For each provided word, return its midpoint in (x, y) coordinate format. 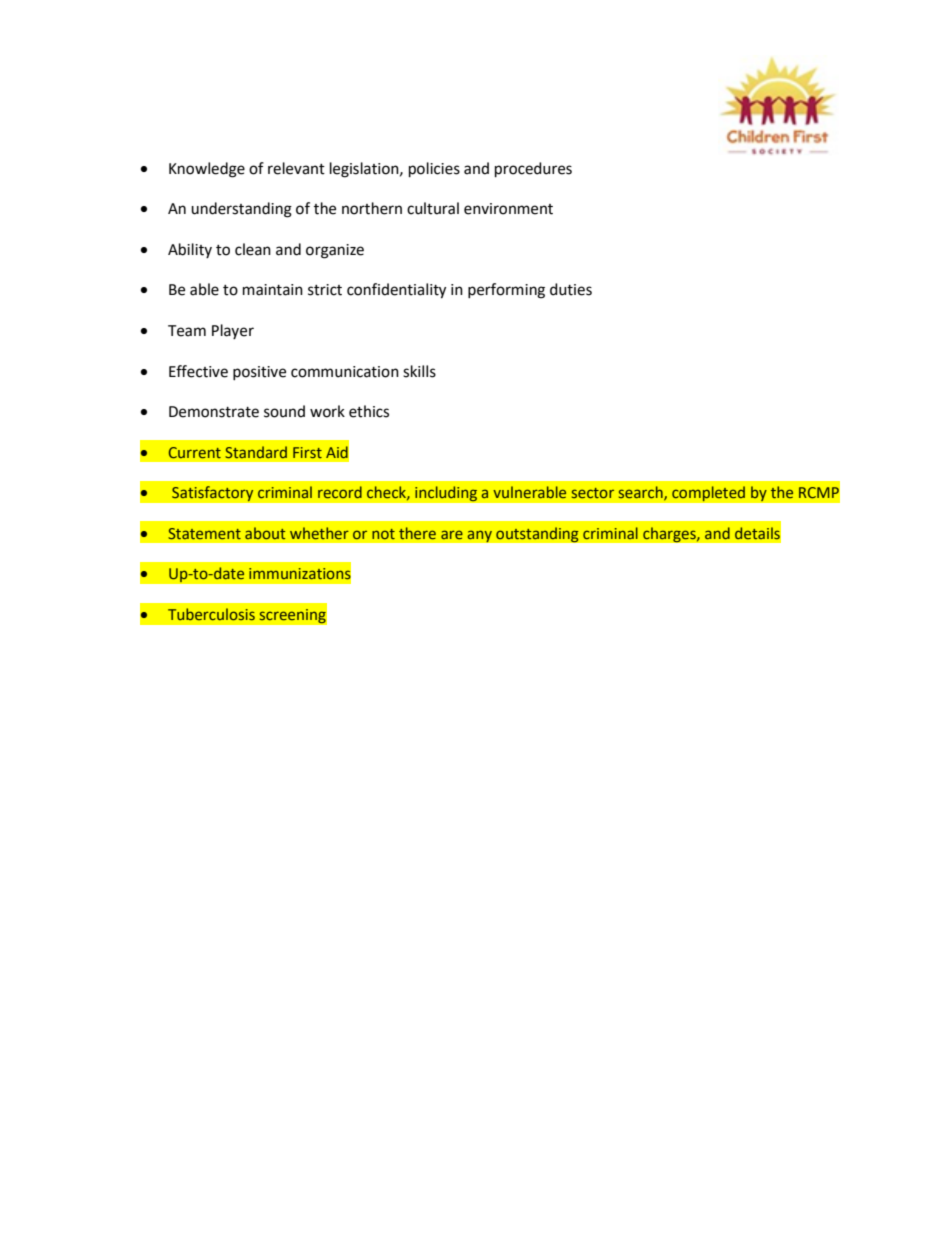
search (642, 493)
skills (419, 371)
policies (434, 170)
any (480, 536)
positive (259, 373)
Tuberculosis (211, 614)
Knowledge (207, 170)
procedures (533, 170)
